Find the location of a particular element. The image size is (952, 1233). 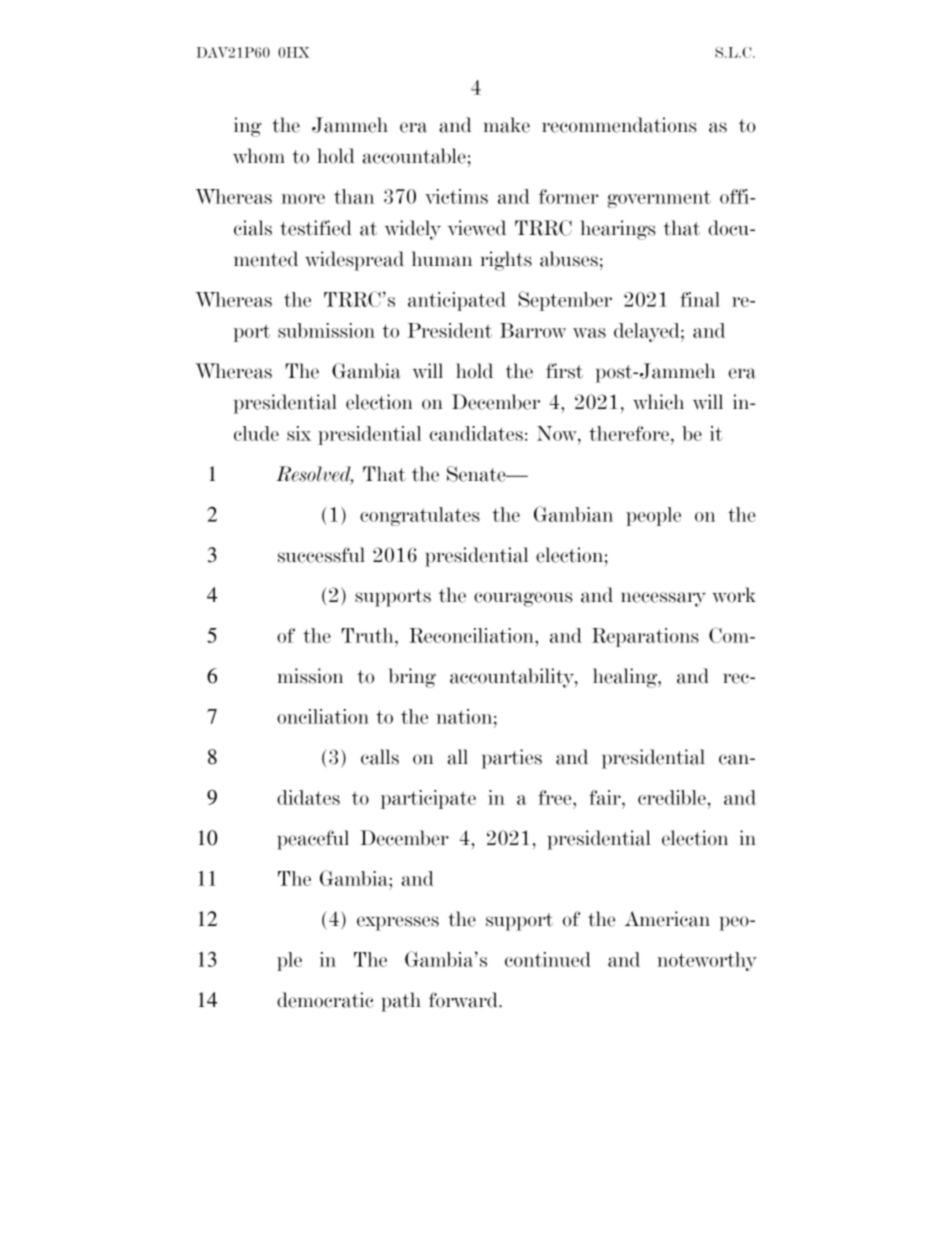

Barrow is located at coordinates (533, 330).
